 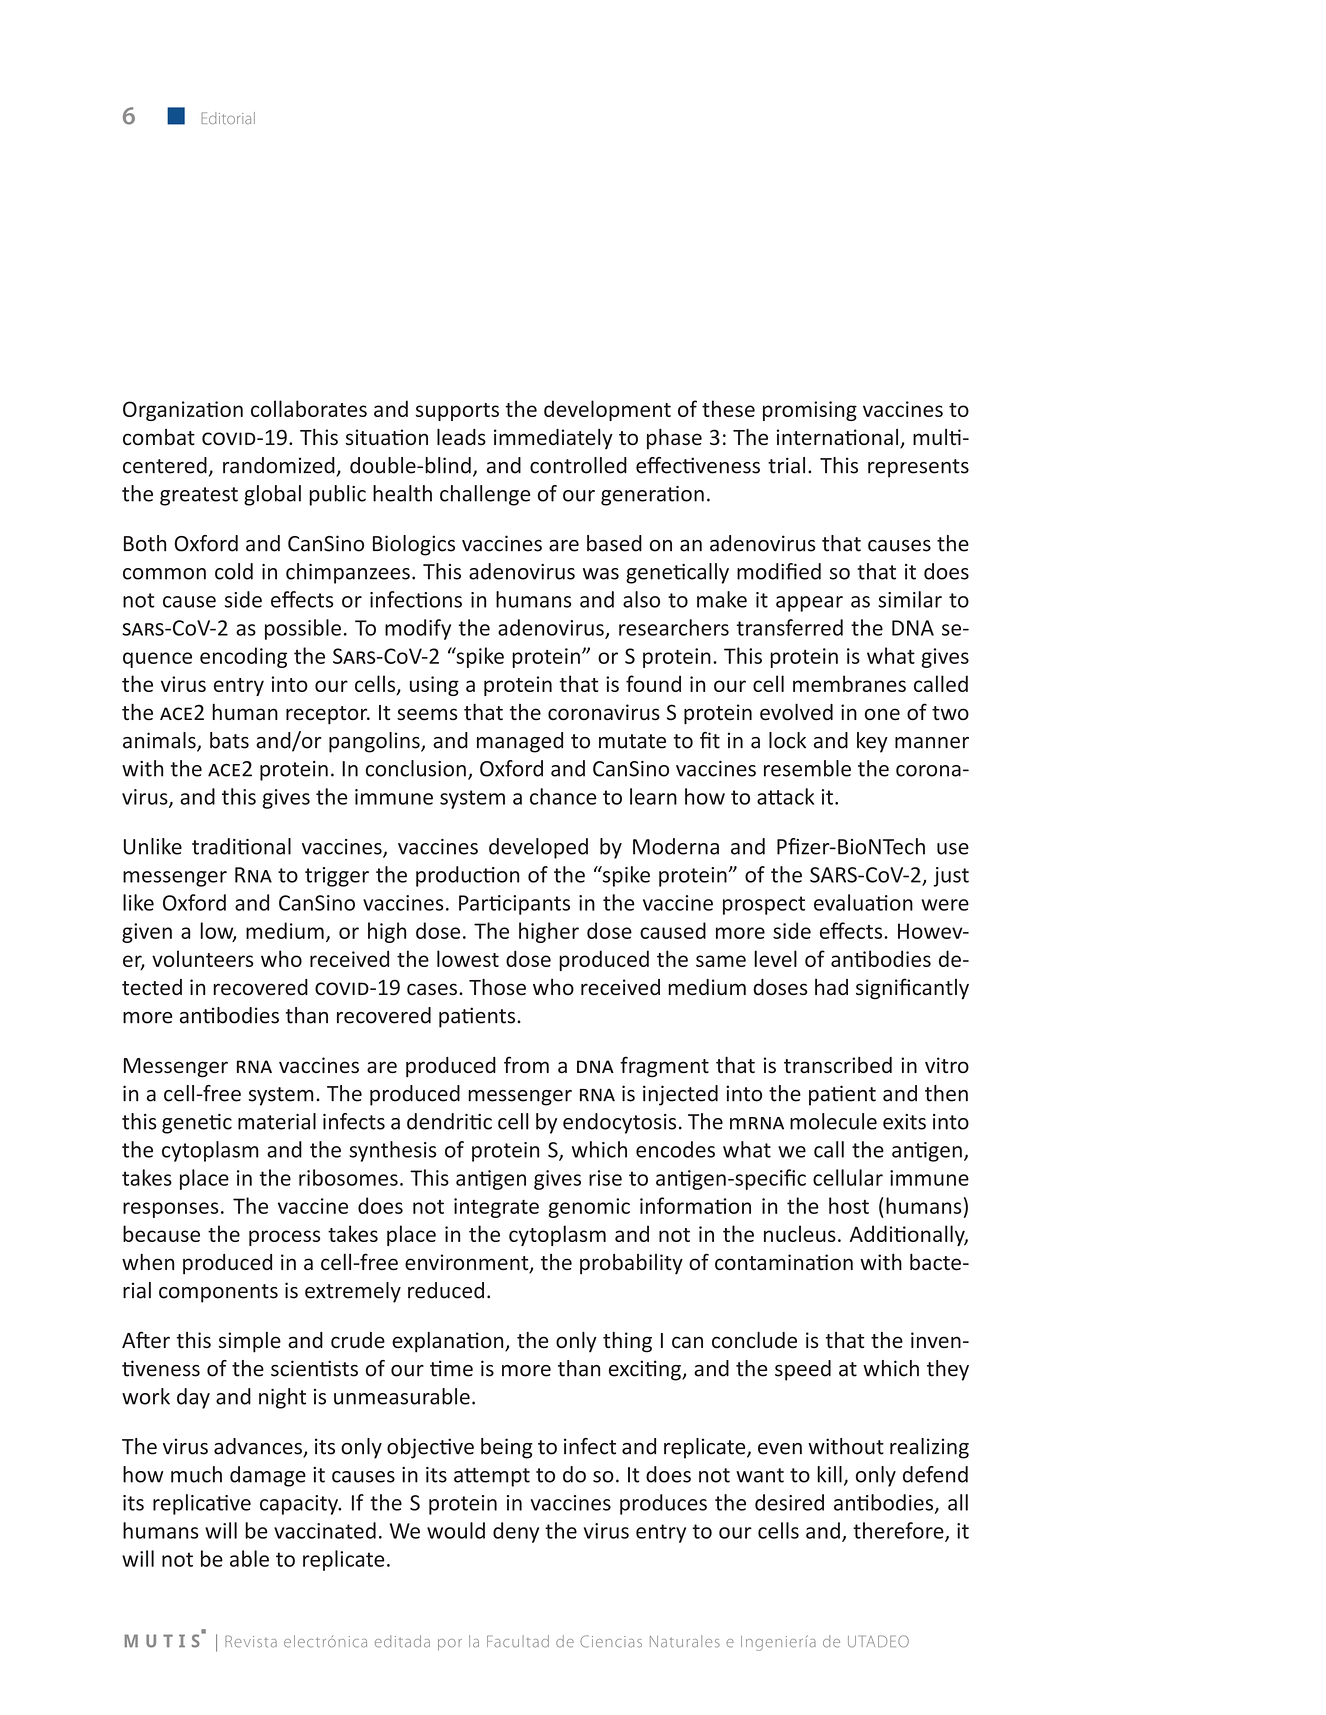 I want to click on developed, so click(x=538, y=848).
